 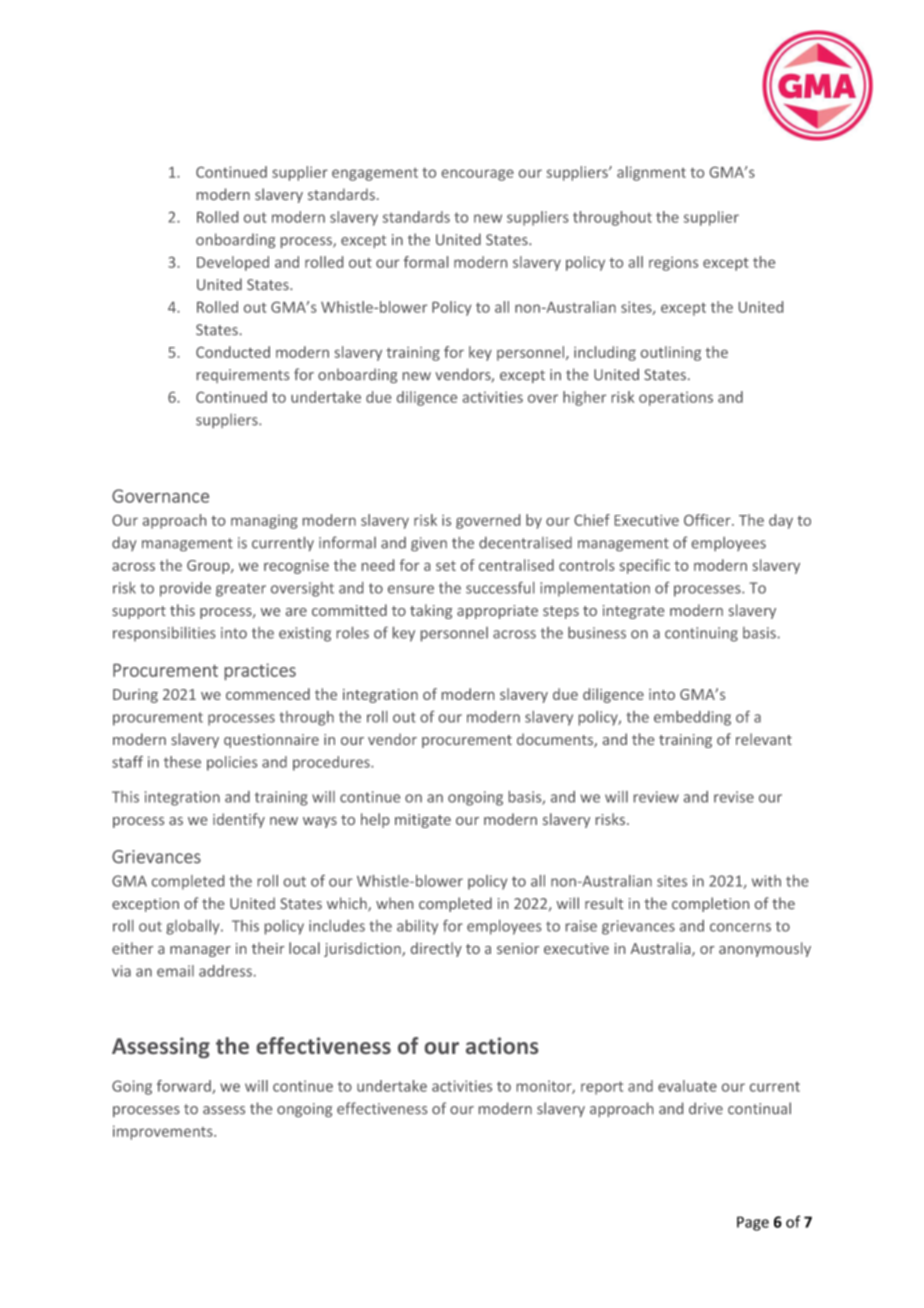 I want to click on taking, so click(x=431, y=611).
